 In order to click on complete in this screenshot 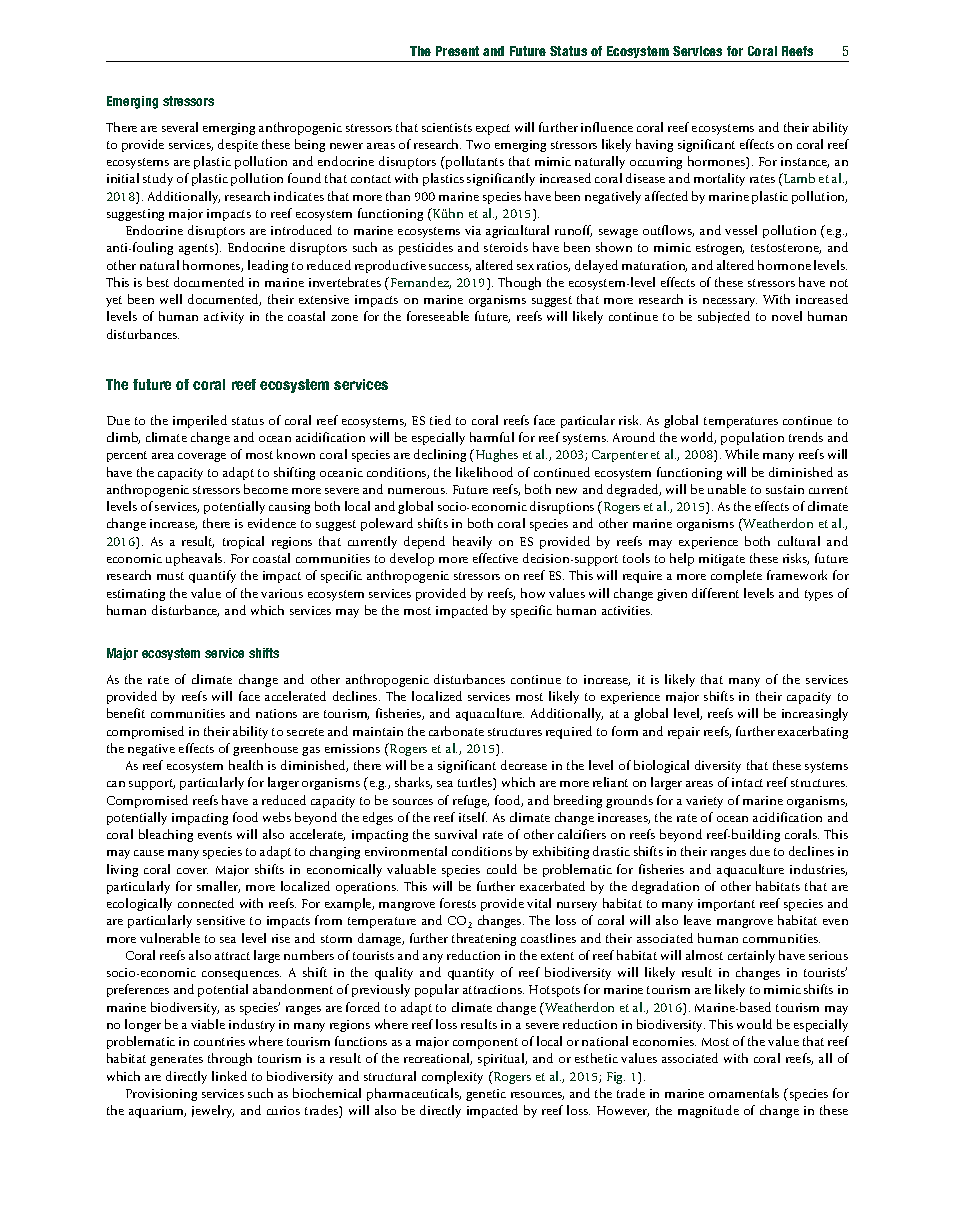, I will do `click(736, 576)`.
